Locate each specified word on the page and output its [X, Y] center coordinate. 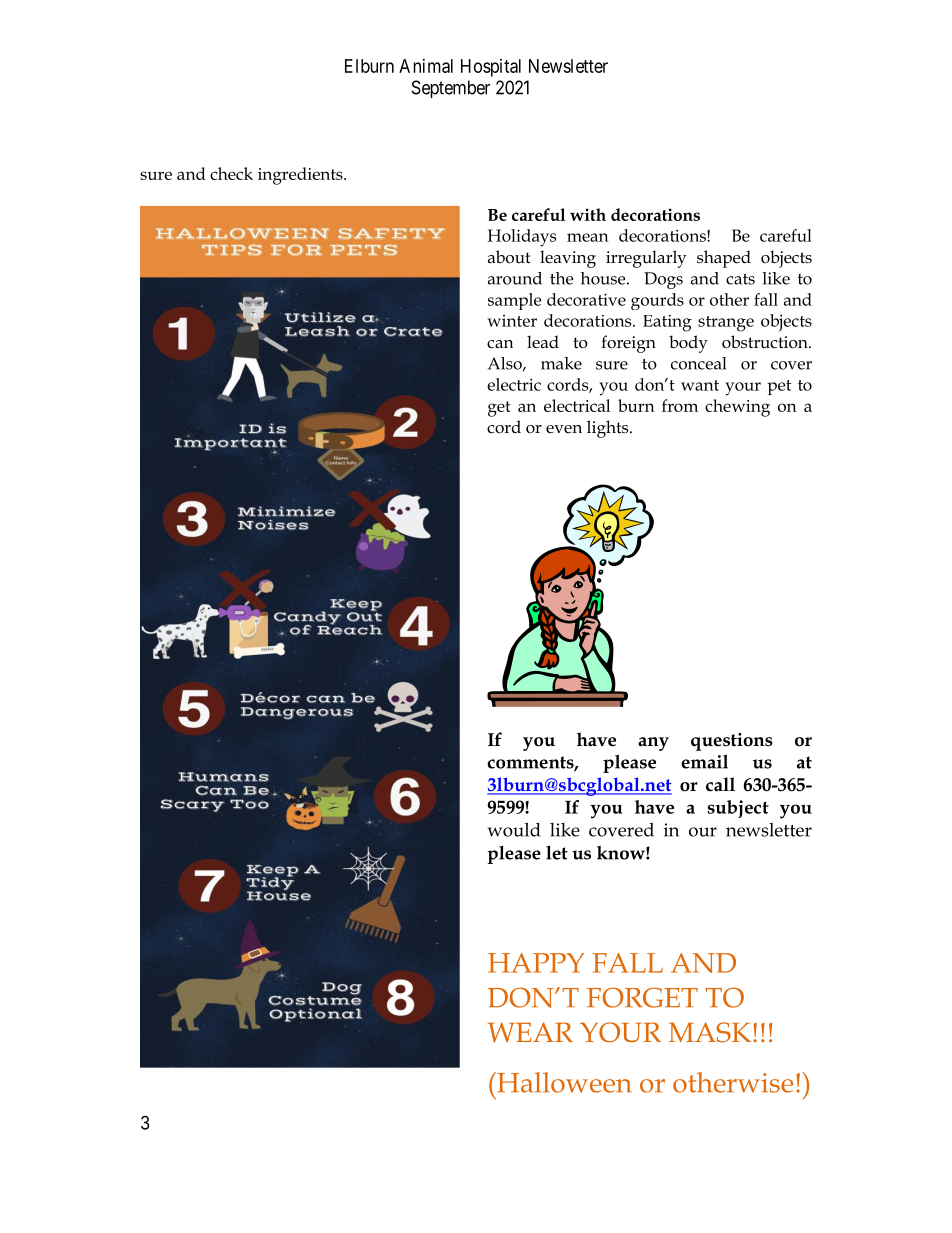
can [500, 344]
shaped [724, 259]
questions [732, 742]
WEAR [530, 1032]
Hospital [491, 68]
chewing [737, 408]
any [653, 744]
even [564, 429]
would [514, 829]
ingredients [301, 176]
